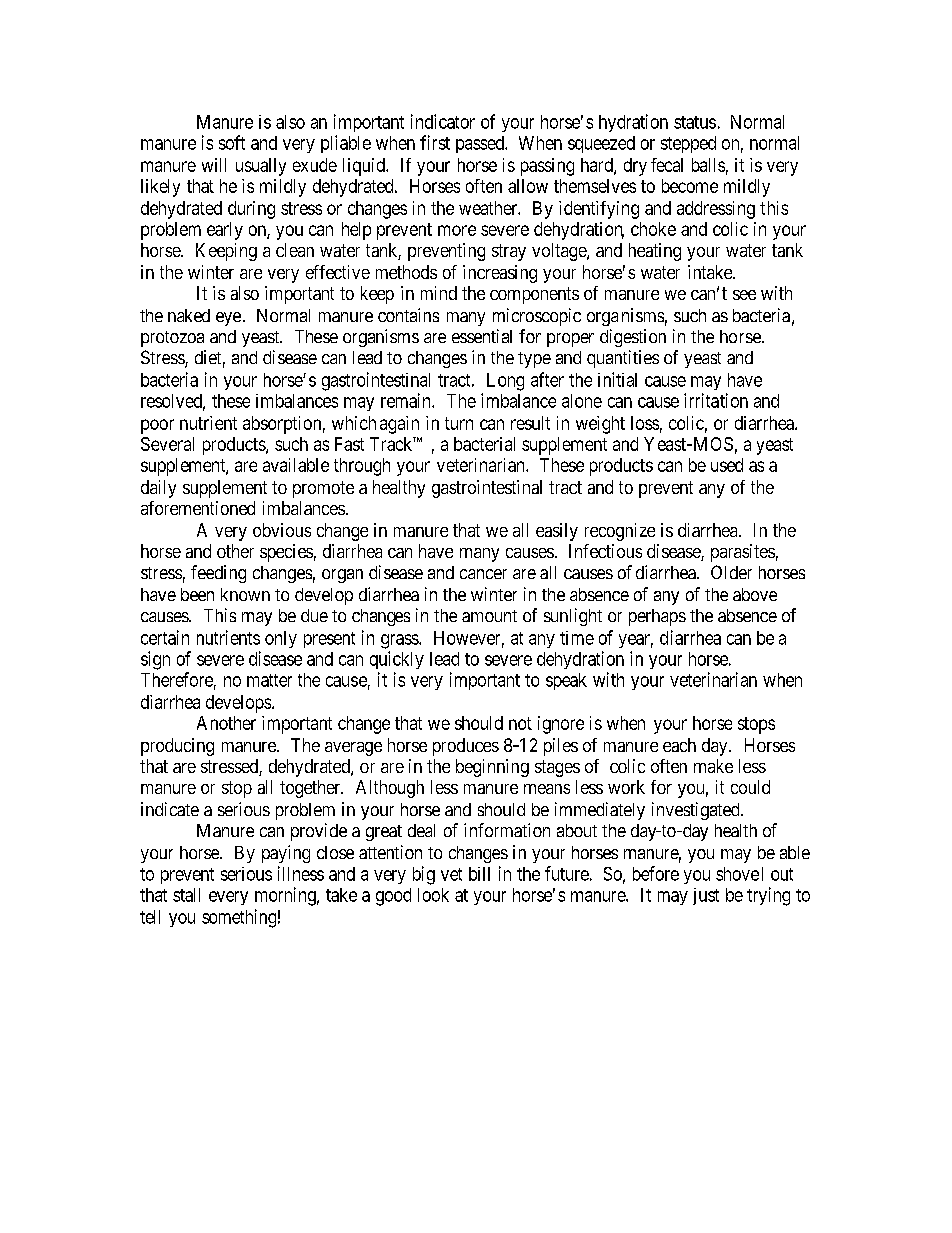  What do you see at coordinates (228, 319) in the screenshot?
I see `eye` at bounding box center [228, 319].
